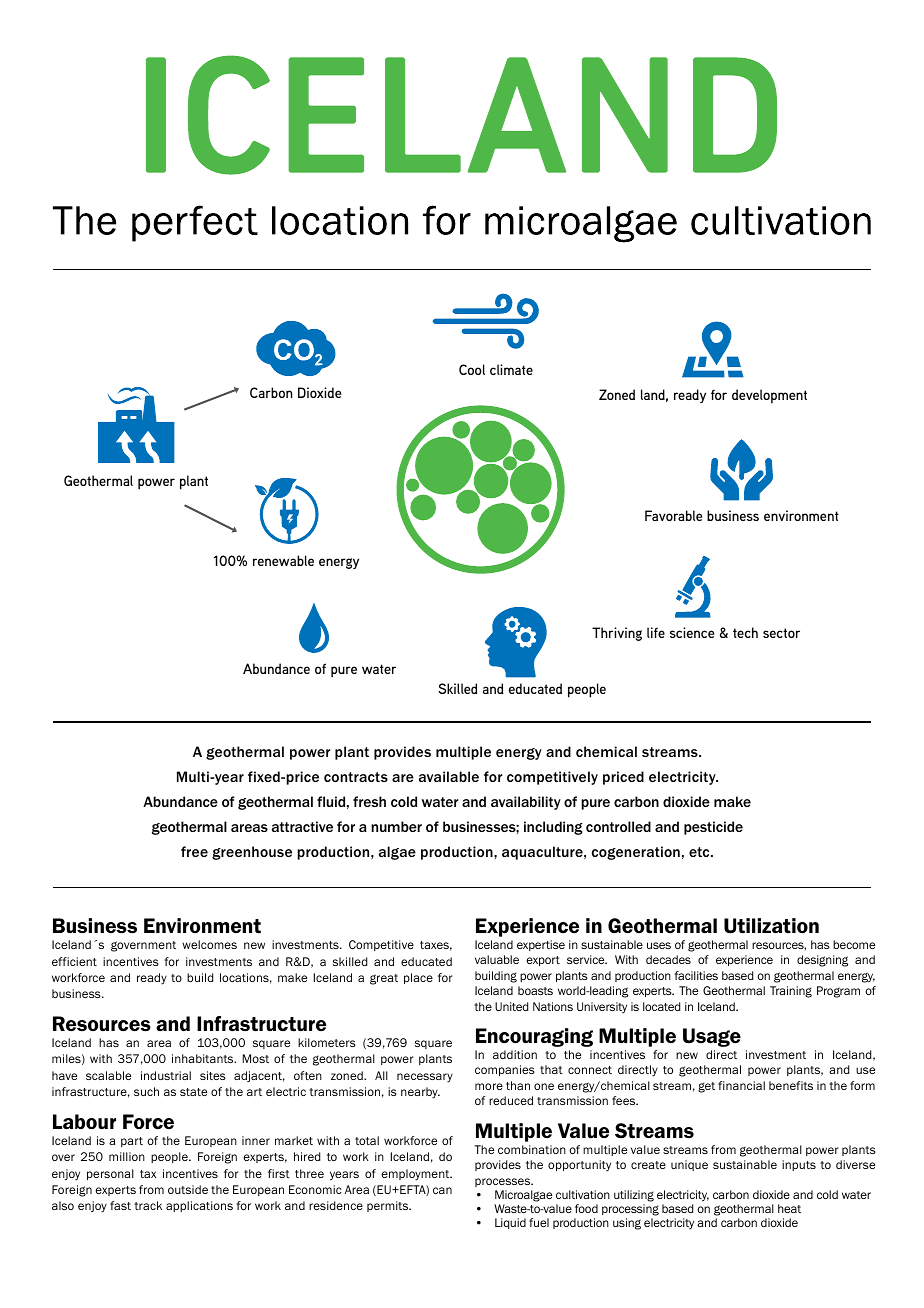  What do you see at coordinates (442, 1190) in the page?
I see `can` at bounding box center [442, 1190].
